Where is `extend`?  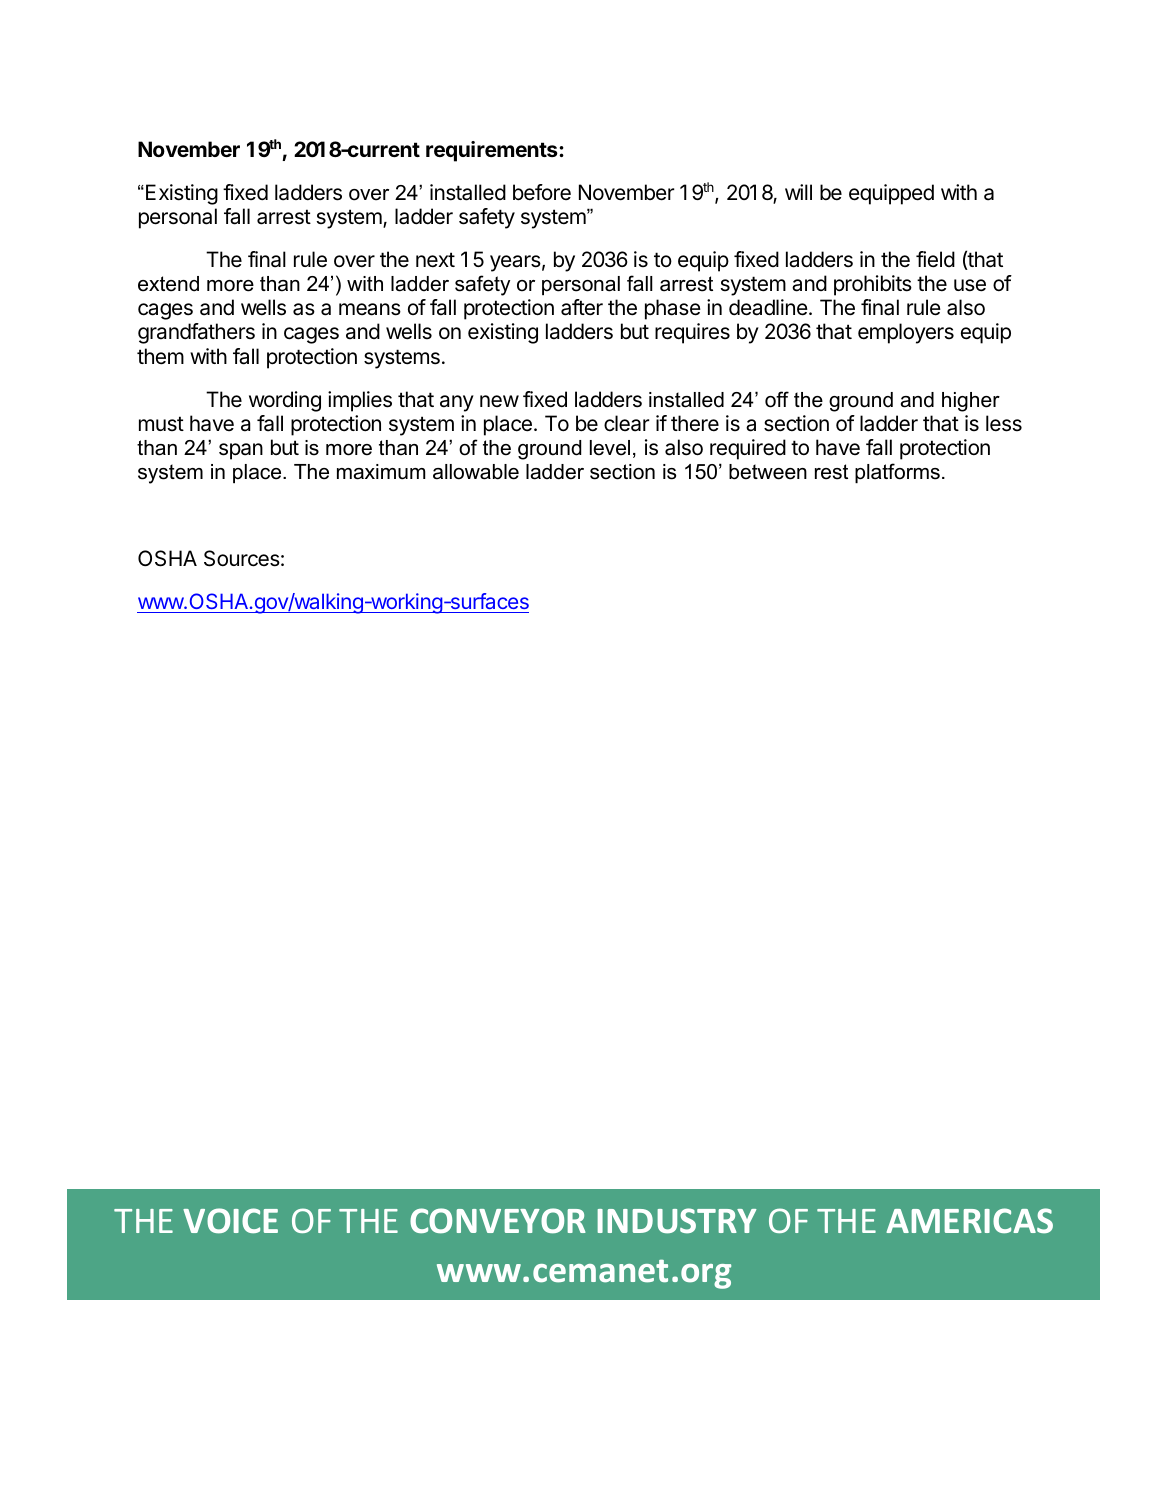
extend is located at coordinates (168, 284).
